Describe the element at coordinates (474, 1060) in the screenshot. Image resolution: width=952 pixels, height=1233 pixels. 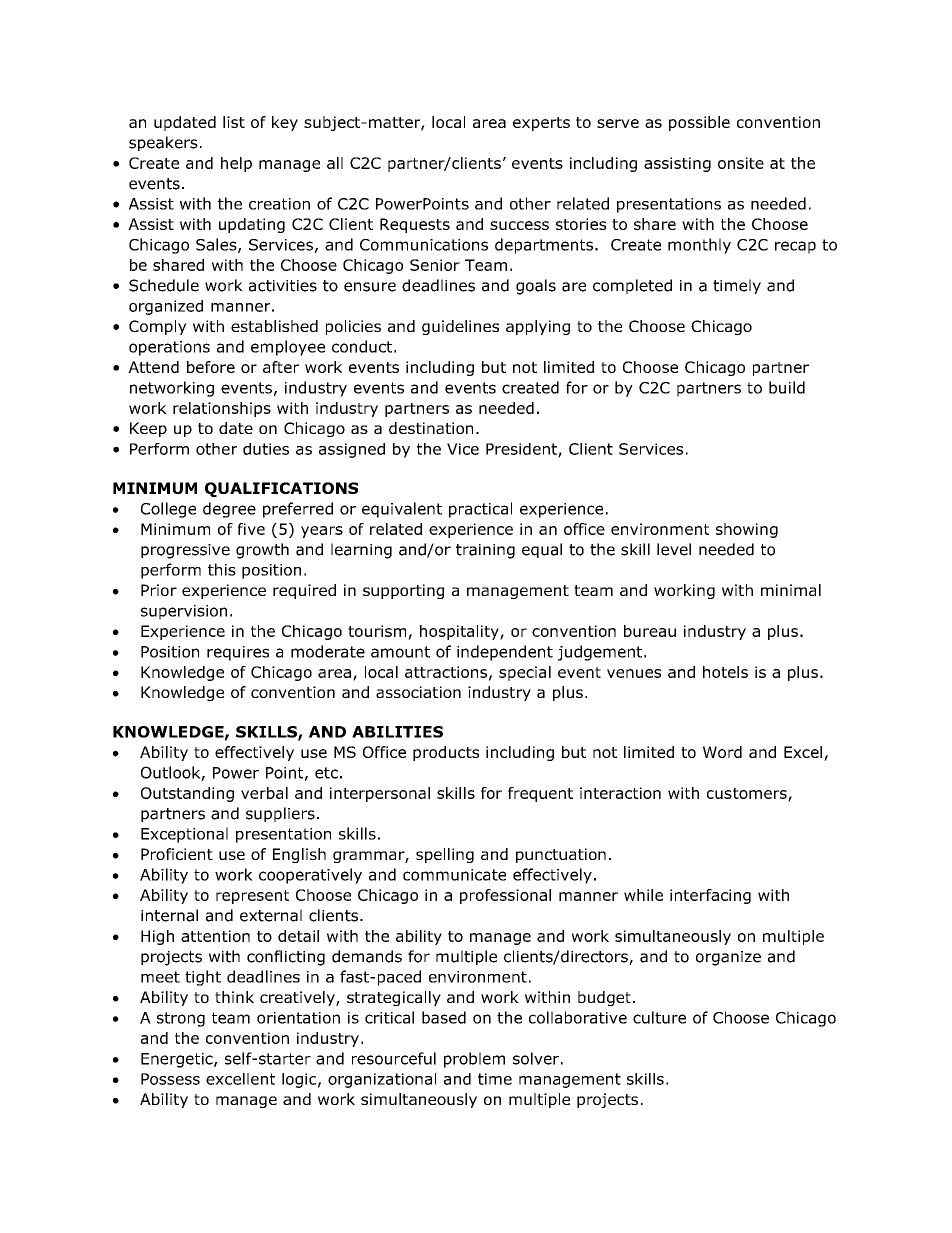
I see `problem` at that location.
